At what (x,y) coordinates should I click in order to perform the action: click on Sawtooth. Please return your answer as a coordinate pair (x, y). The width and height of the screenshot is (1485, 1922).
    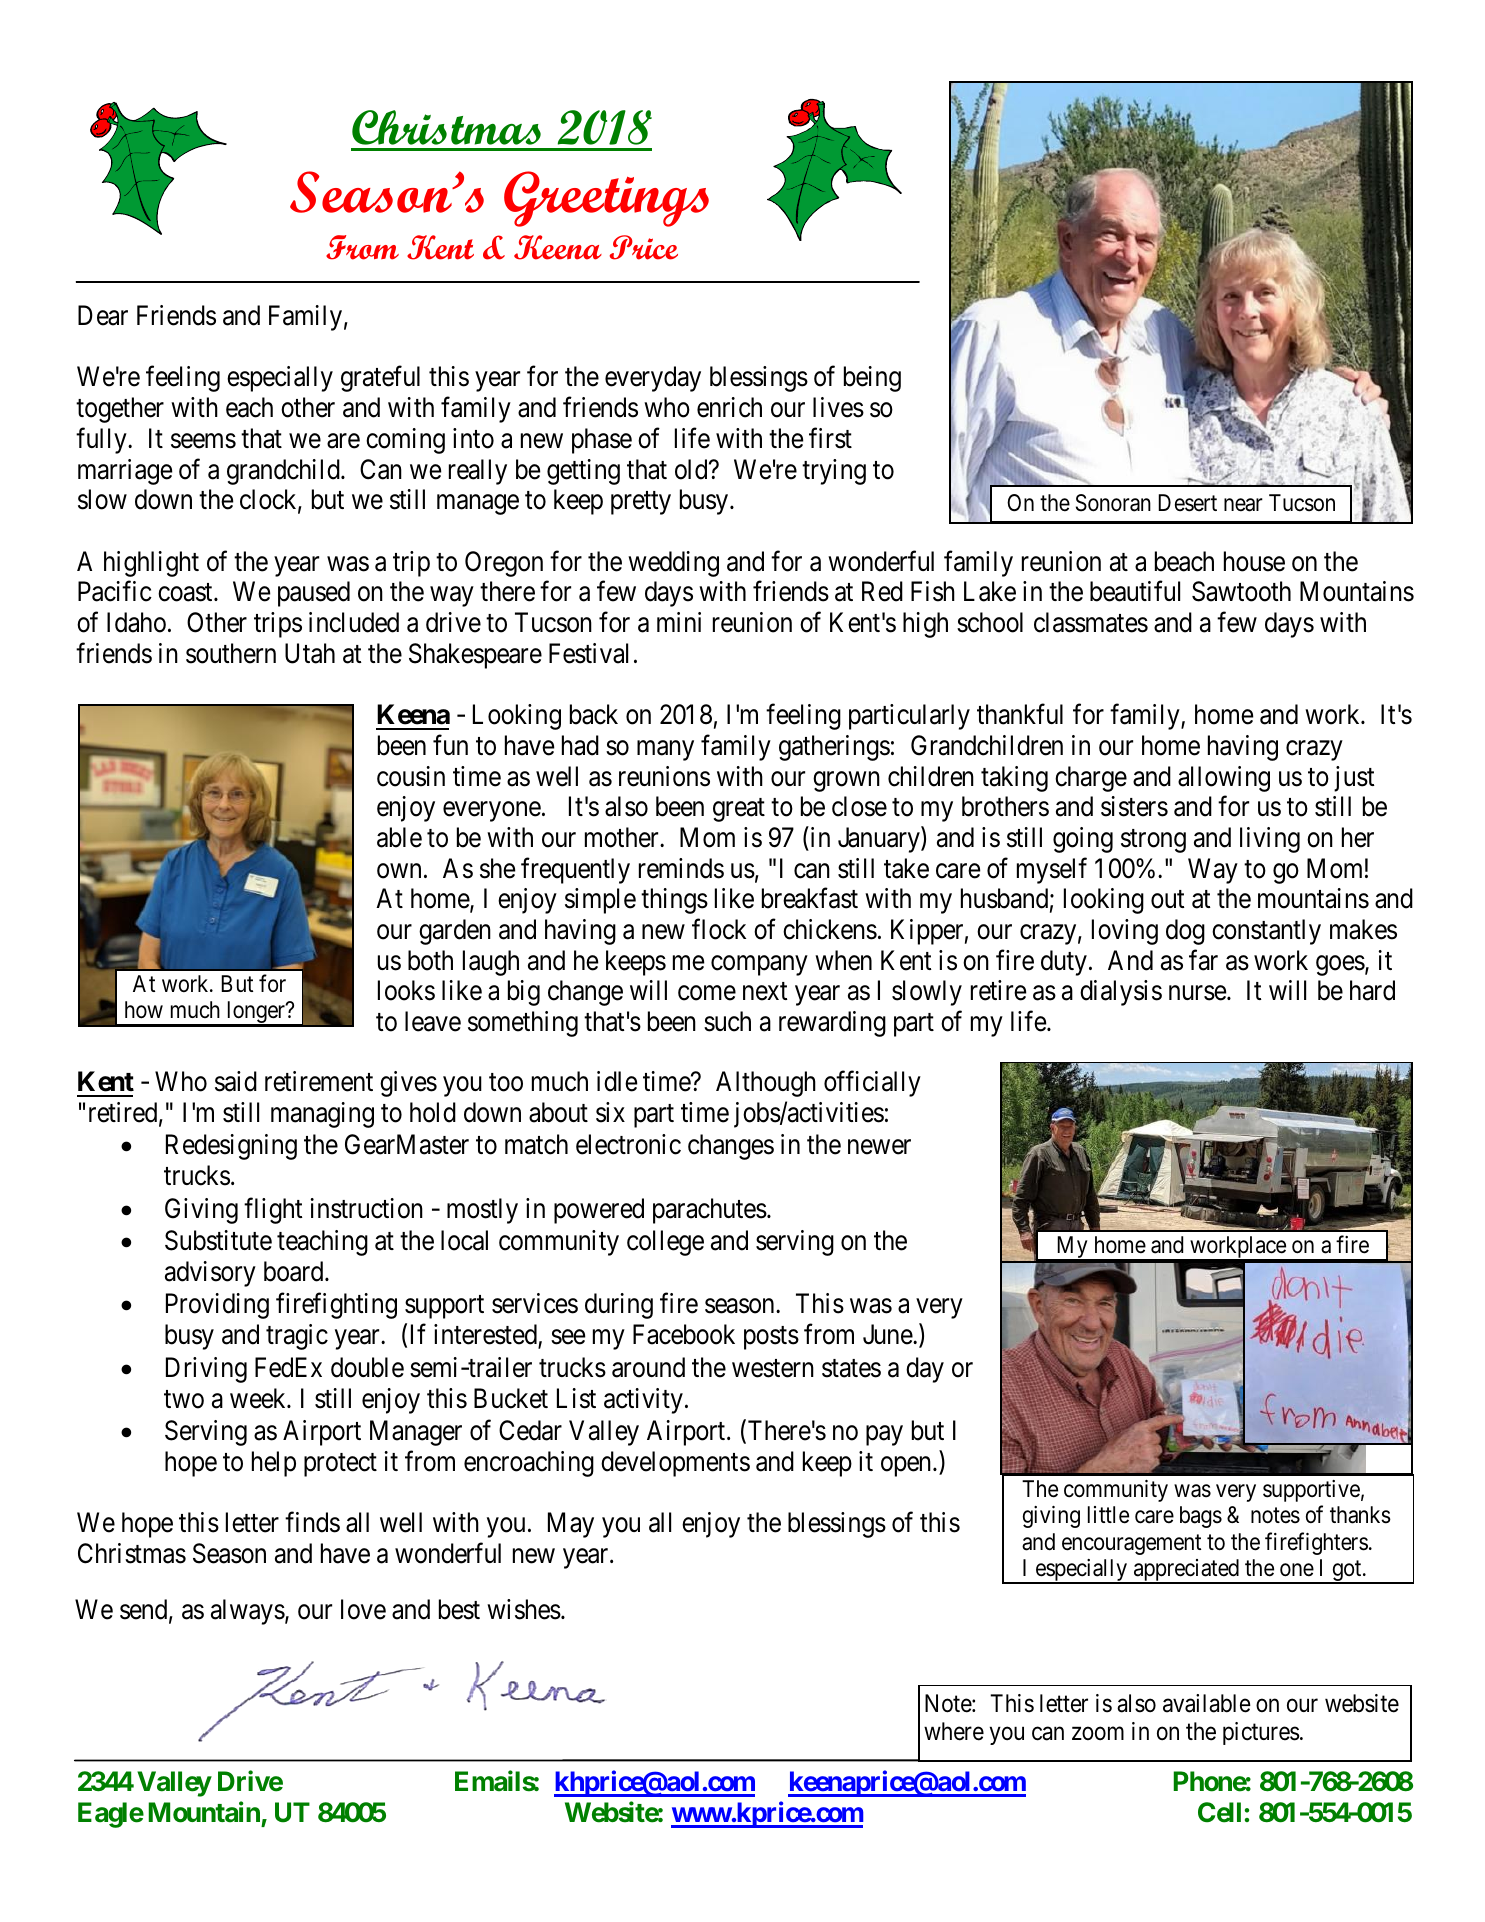
    Looking at the image, I should click on (1241, 591).
